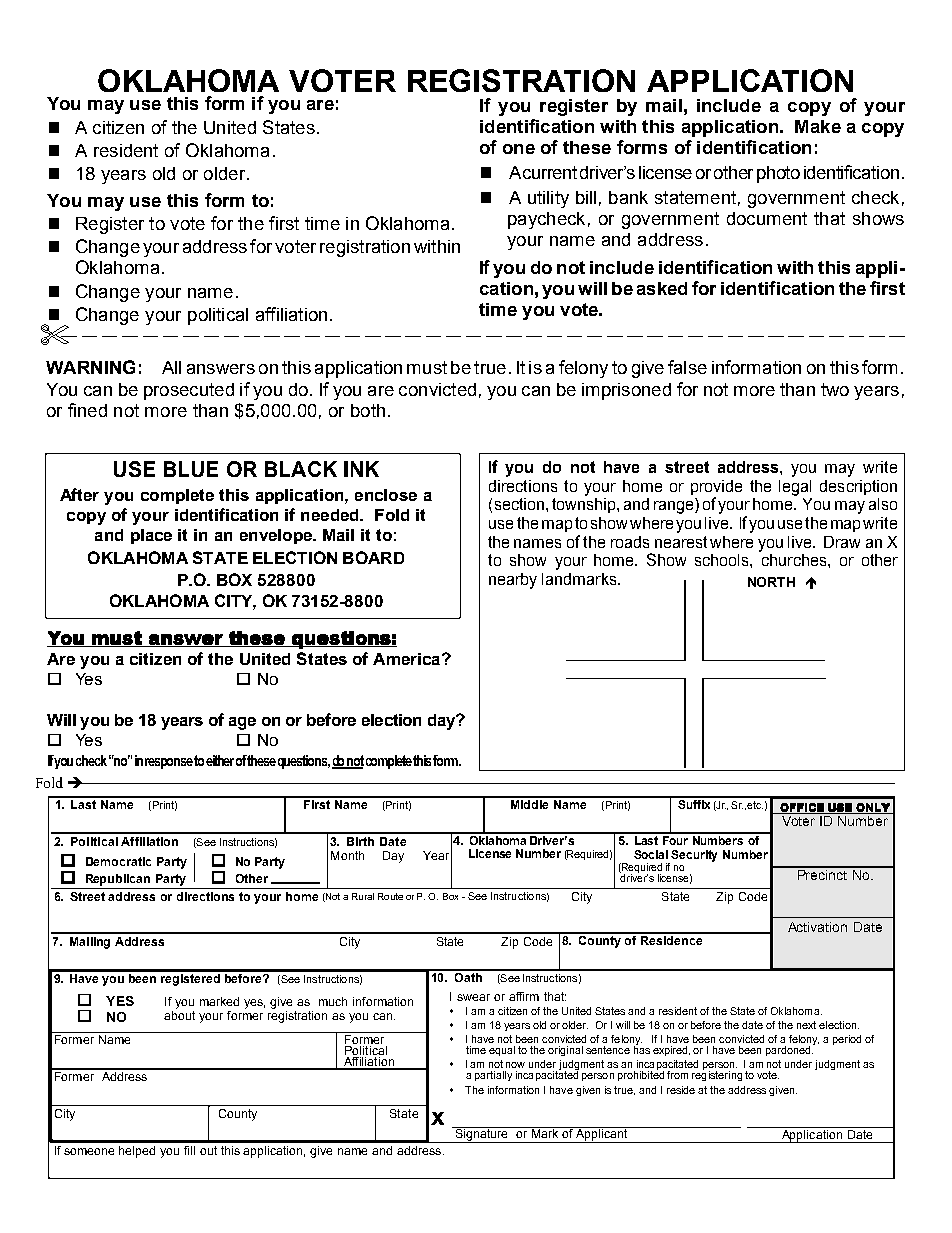  What do you see at coordinates (151, 536) in the screenshot?
I see `place` at bounding box center [151, 536].
